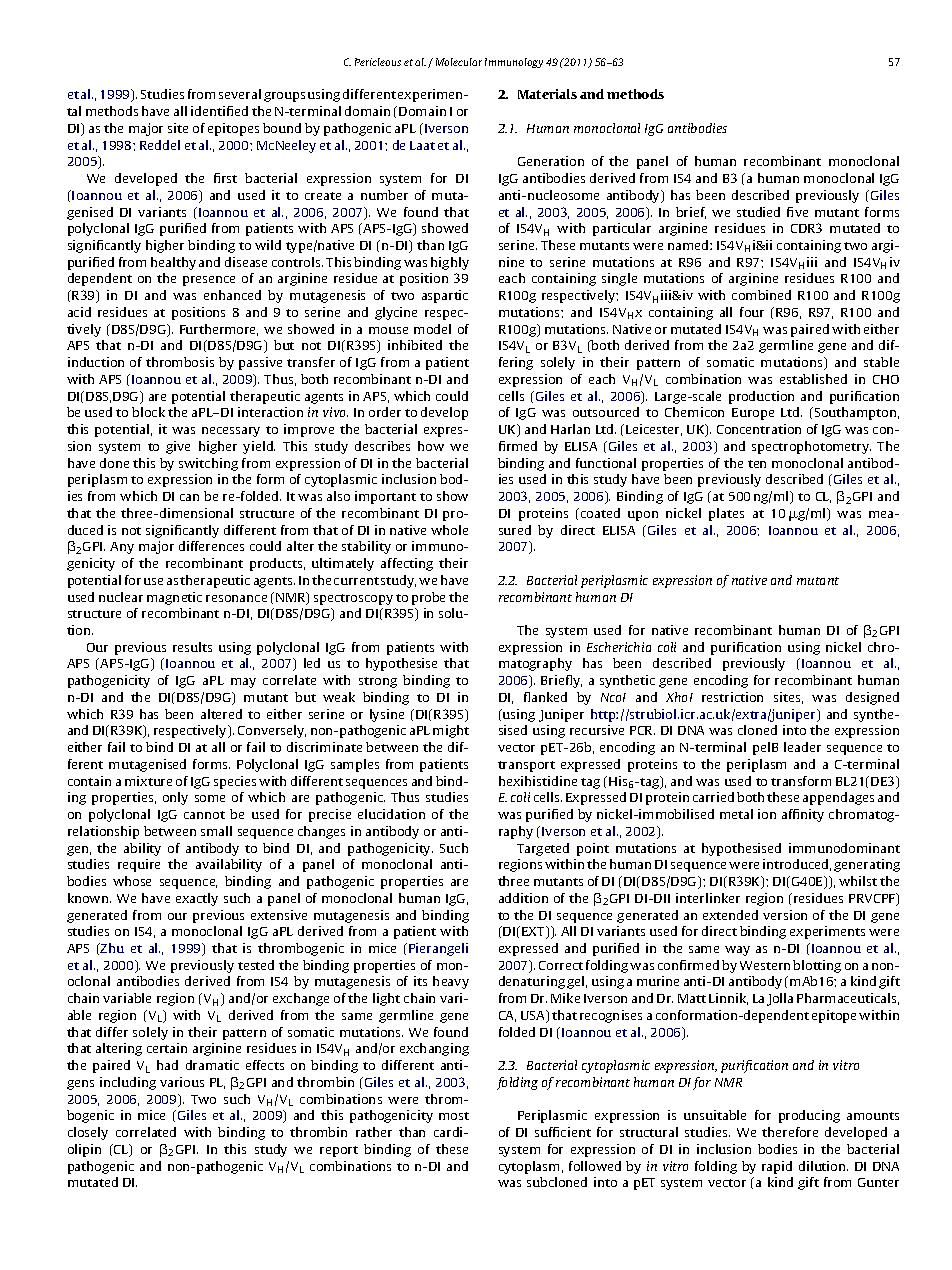  What do you see at coordinates (428, 598) in the screenshot?
I see `probe` at bounding box center [428, 598].
